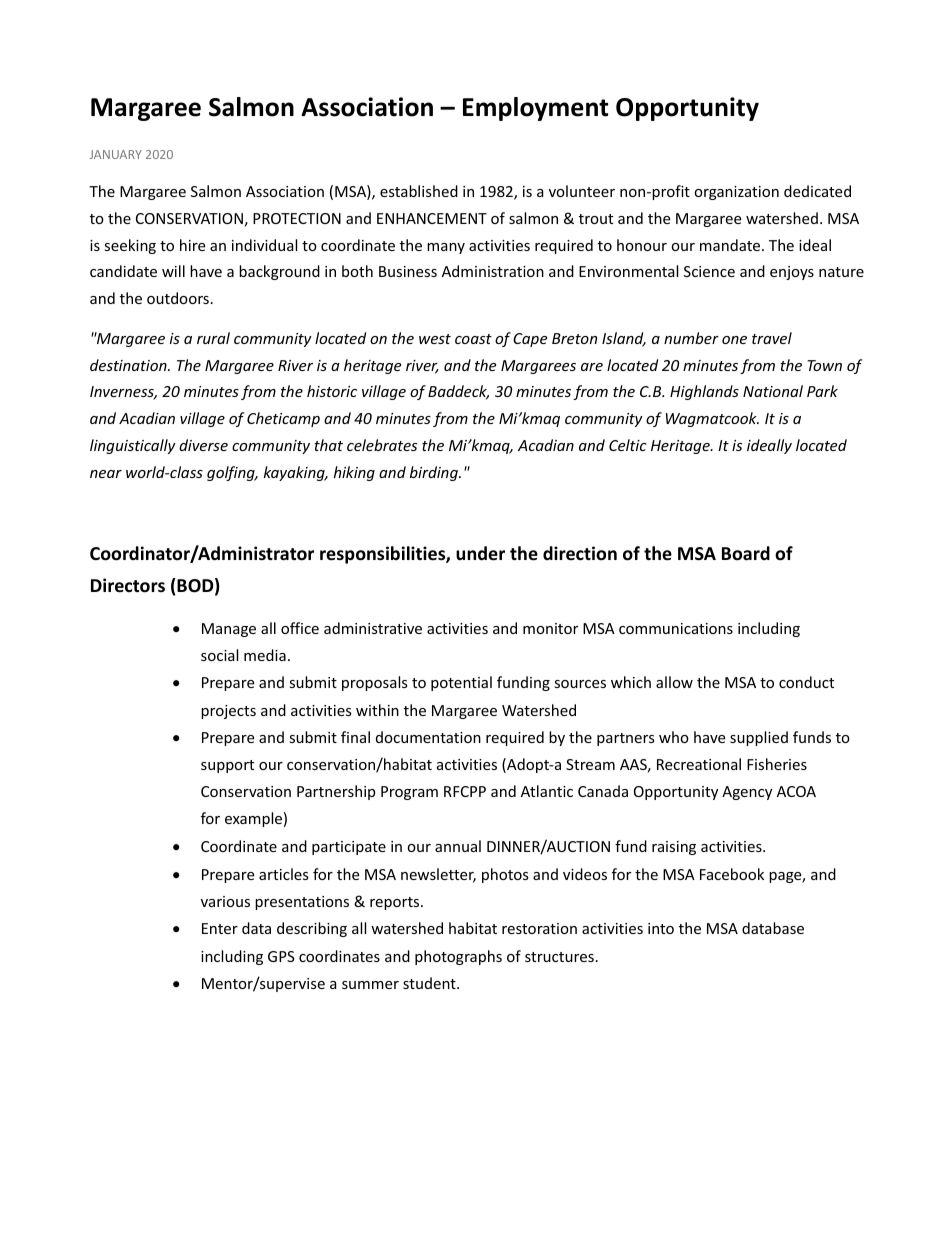 The width and height of the screenshot is (952, 1233). What do you see at coordinates (535, 109) in the screenshot?
I see `Employment` at bounding box center [535, 109].
